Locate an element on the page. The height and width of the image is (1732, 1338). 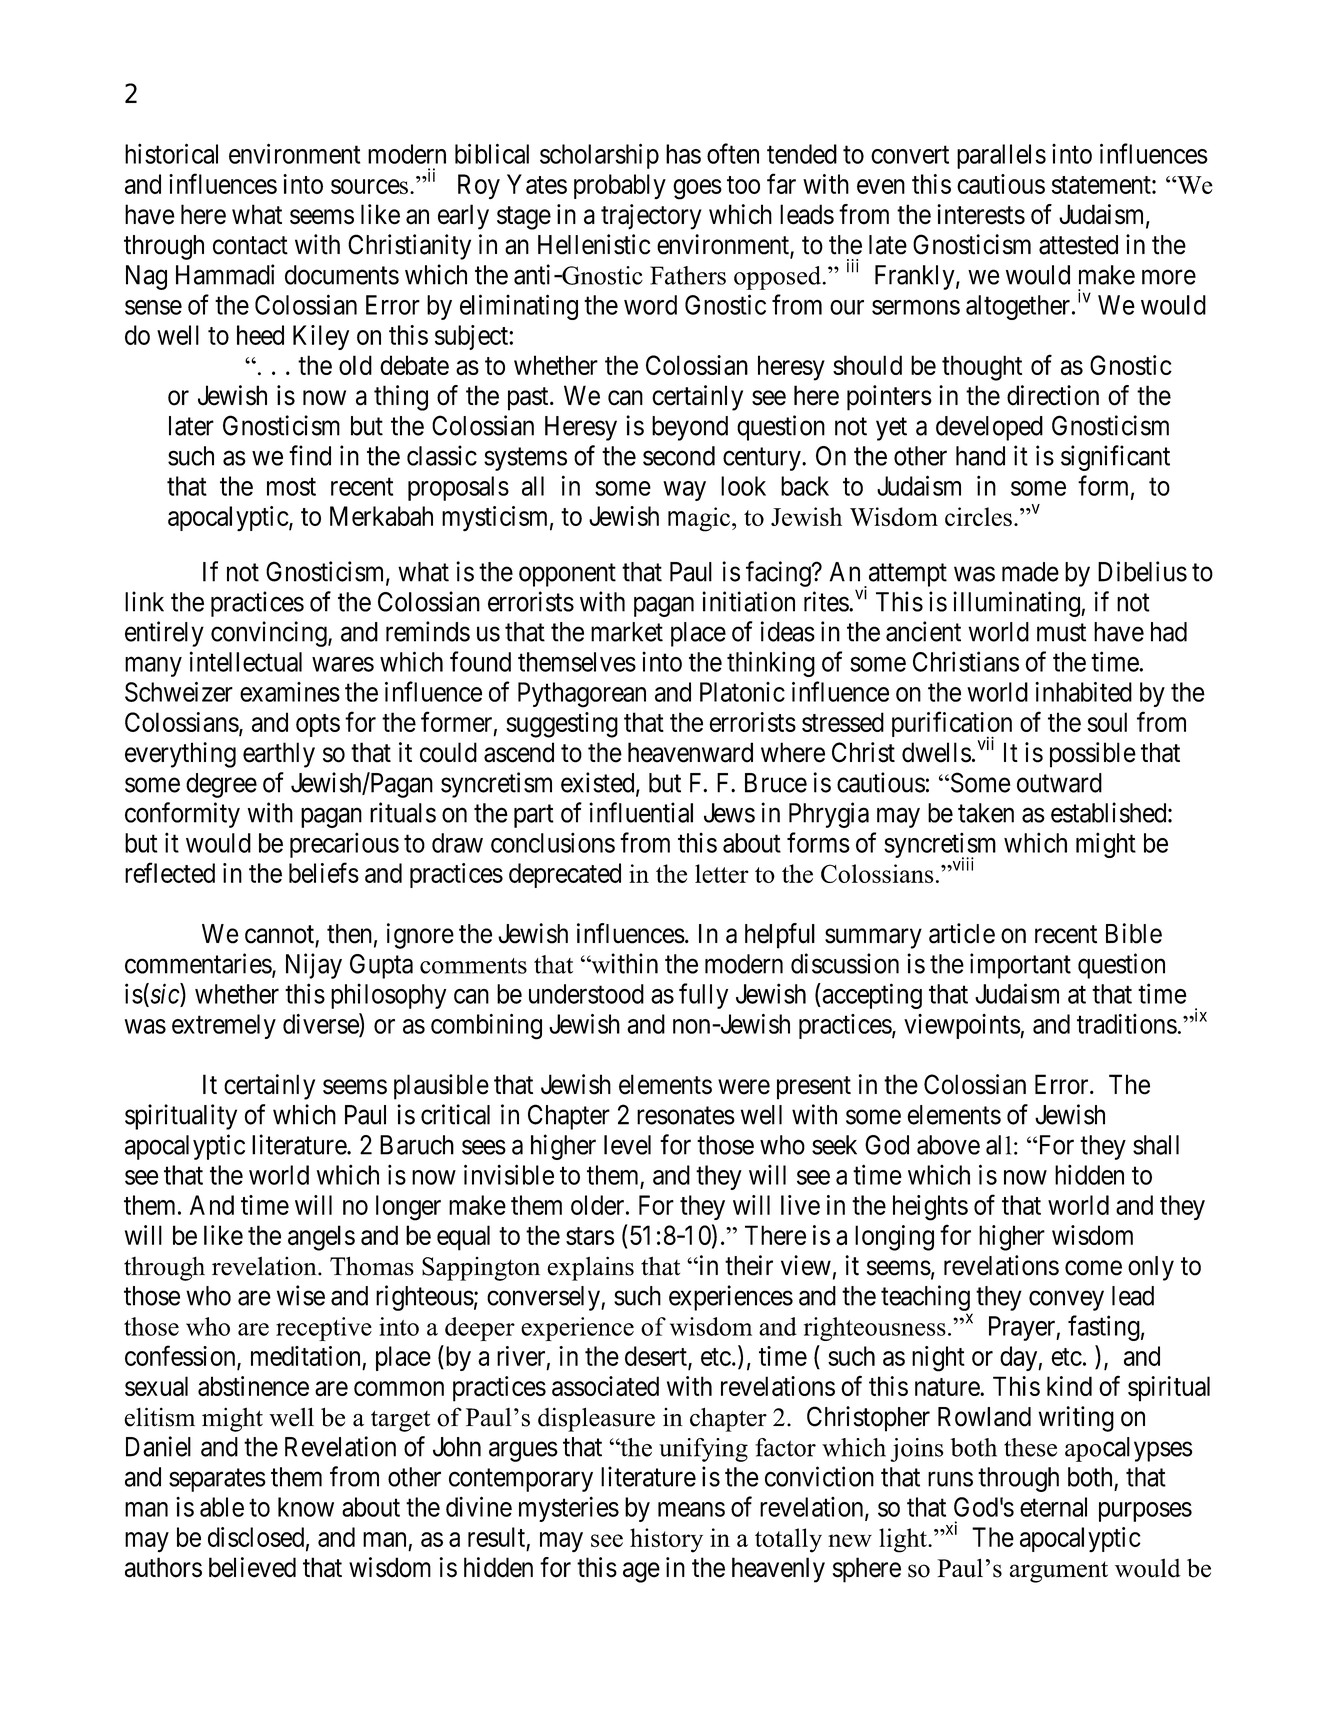
letter is located at coordinates (722, 873).
